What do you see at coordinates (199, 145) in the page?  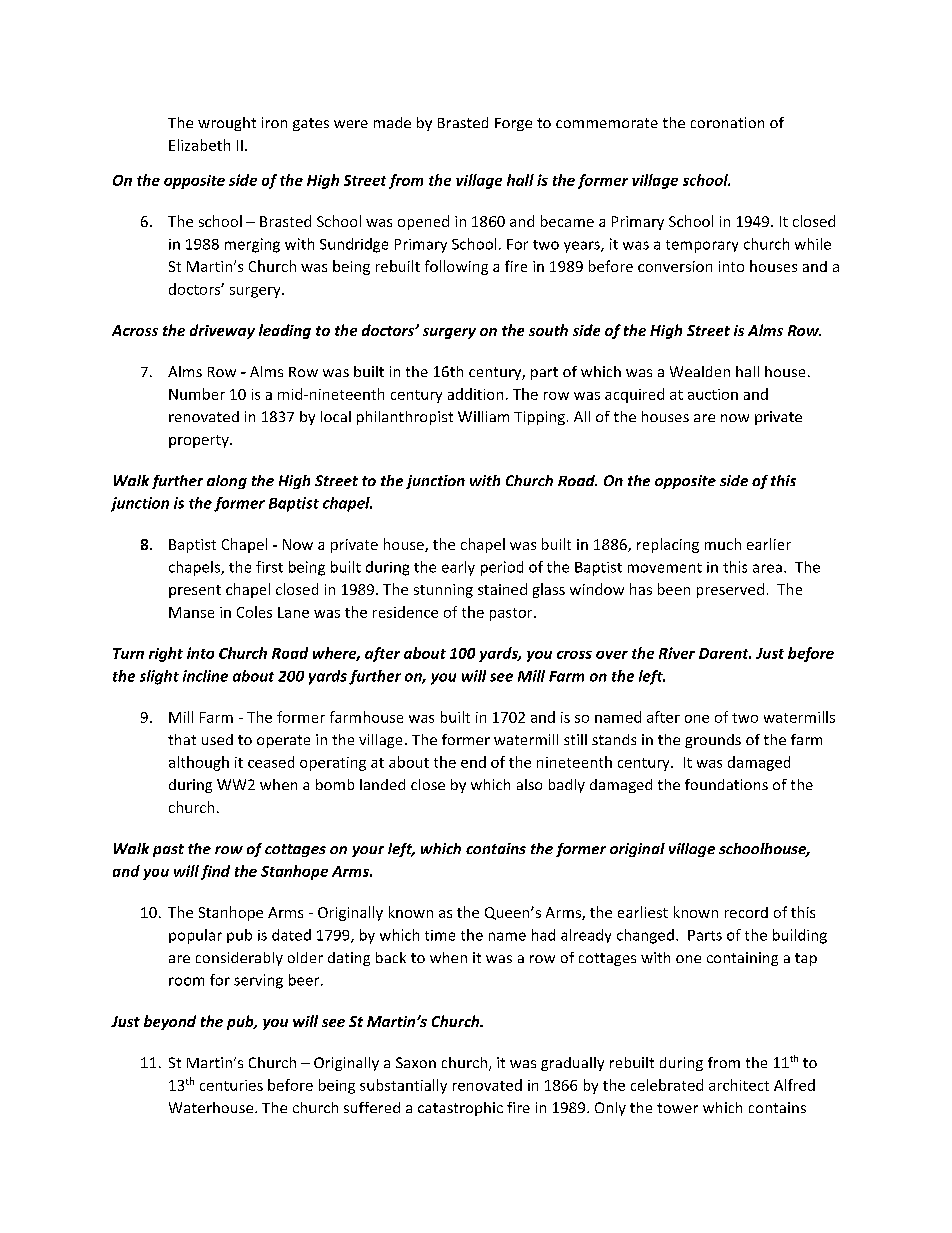 I see `Elizabeth` at bounding box center [199, 145].
